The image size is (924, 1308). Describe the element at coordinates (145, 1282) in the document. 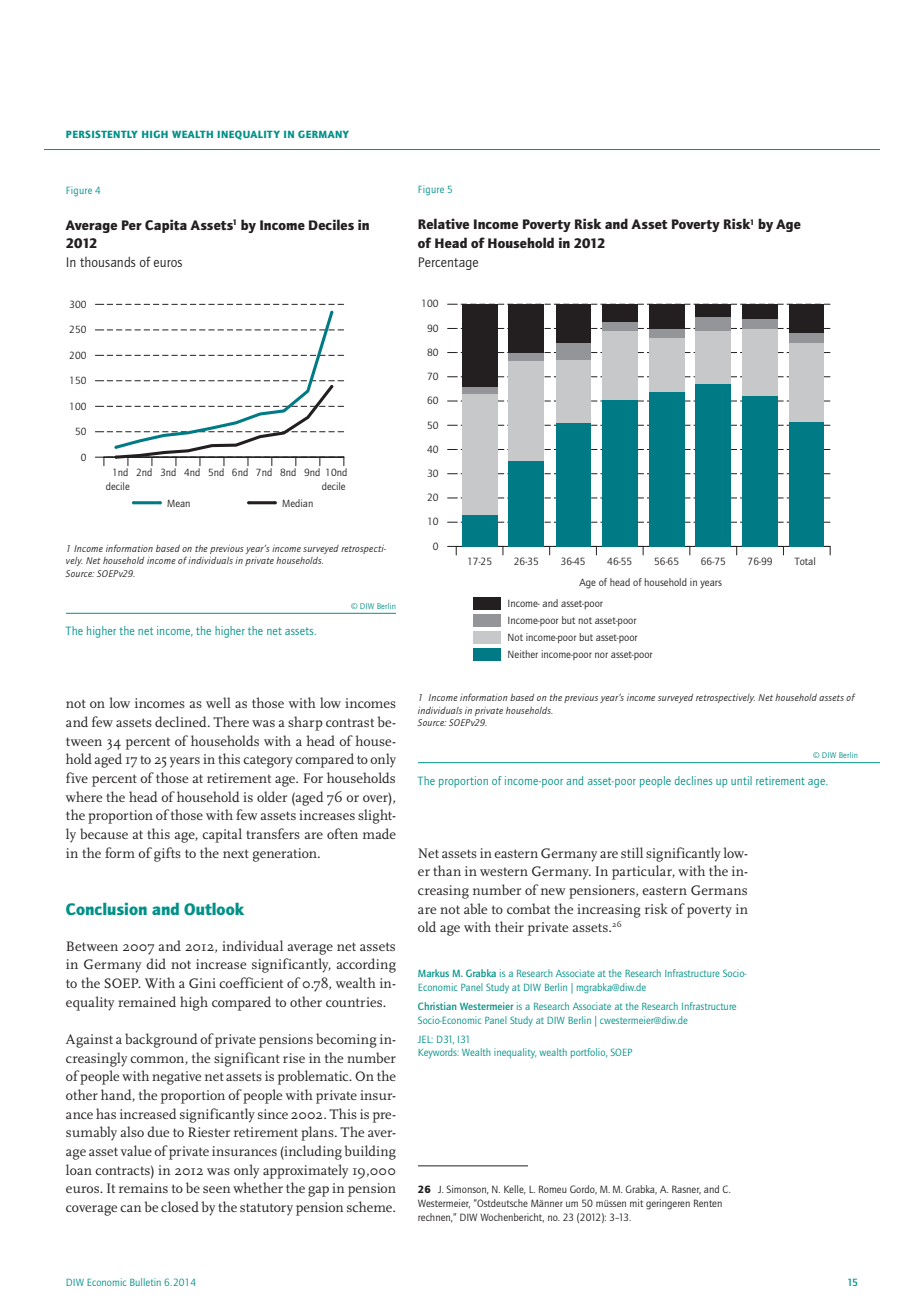

I see `Bulletin` at that location.
